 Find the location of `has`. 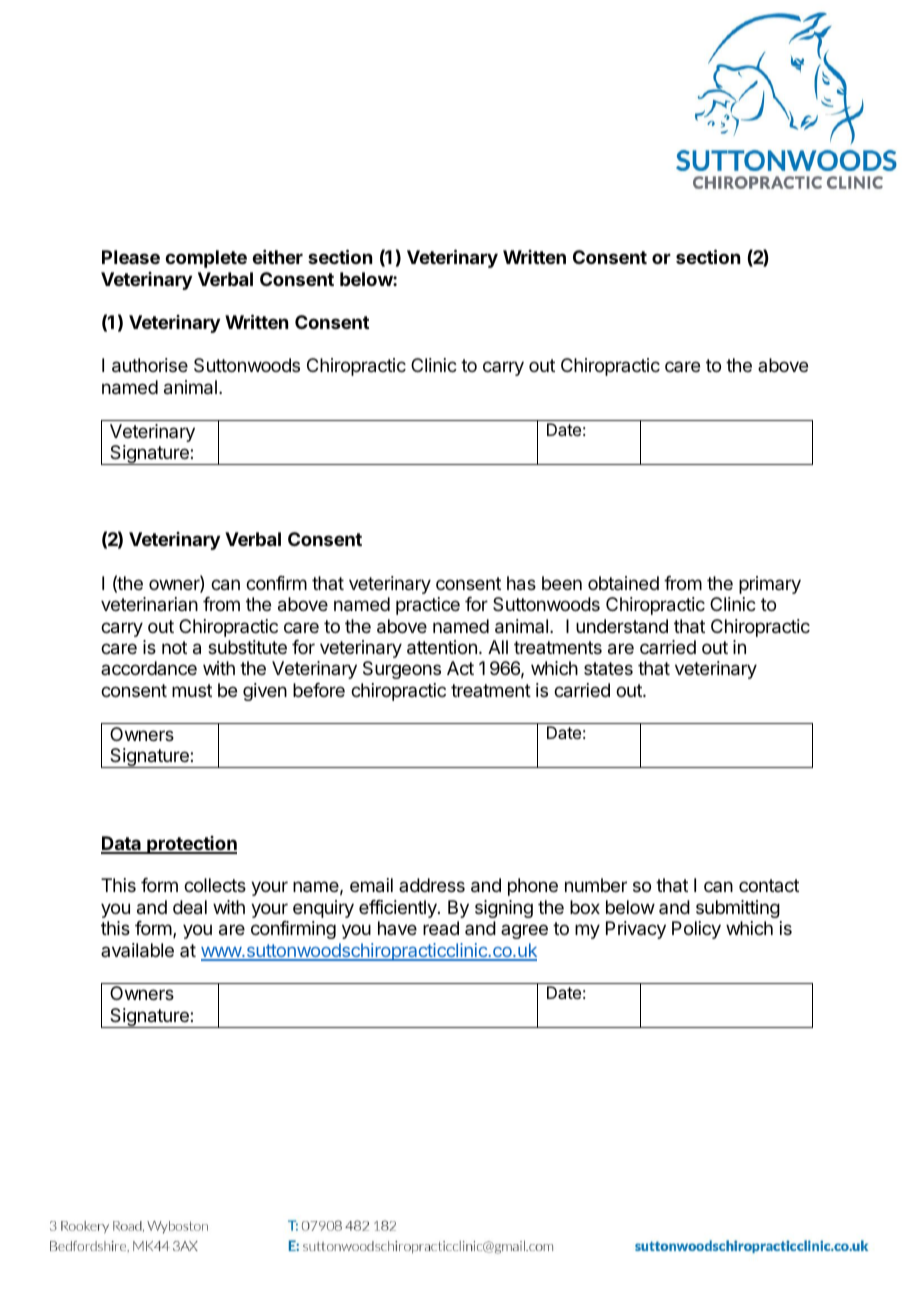

has is located at coordinates (521, 583).
